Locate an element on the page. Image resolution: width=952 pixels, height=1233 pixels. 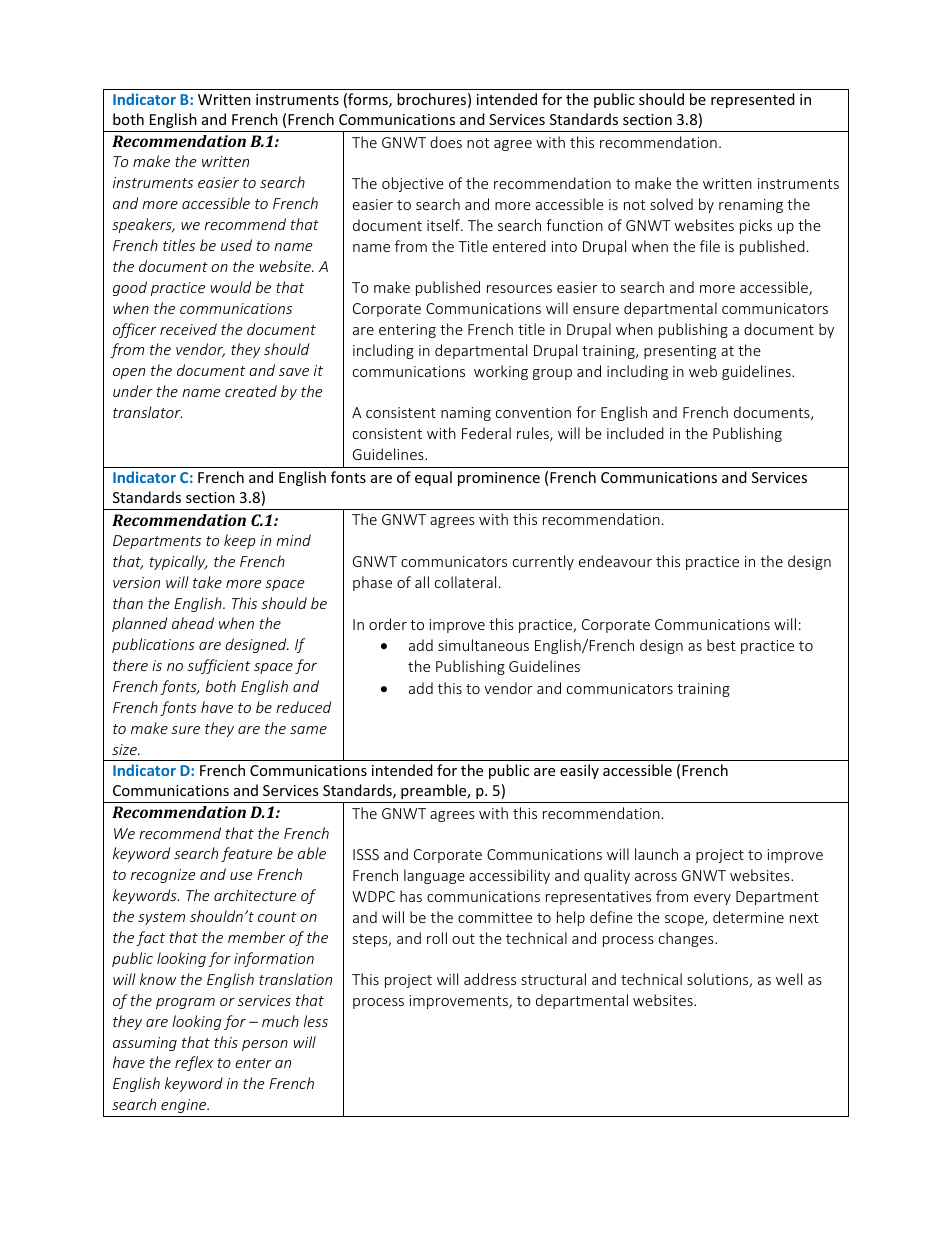
address is located at coordinates (490, 979).
